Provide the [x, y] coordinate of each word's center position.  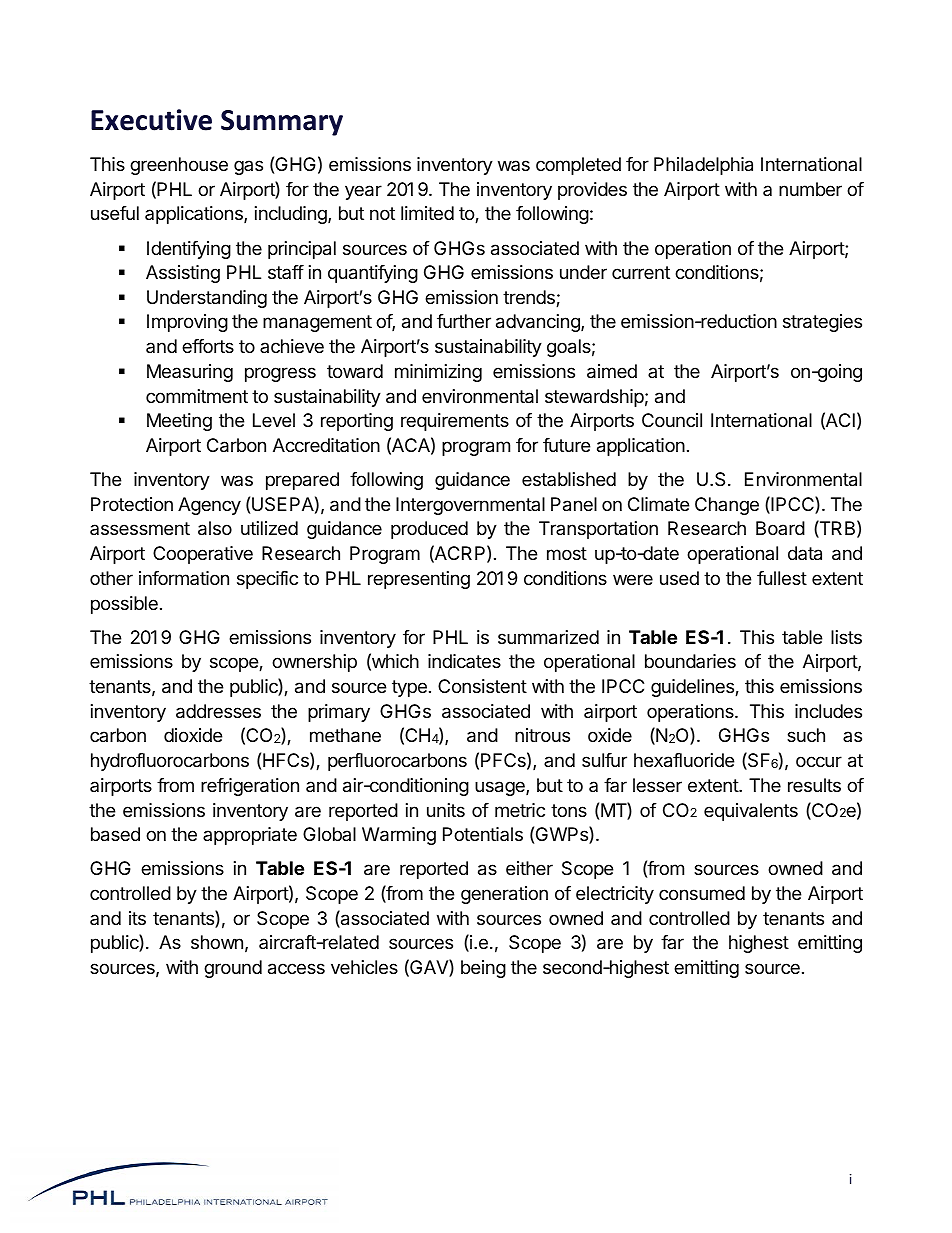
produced [429, 530]
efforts [208, 346]
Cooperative [203, 555]
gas [248, 167]
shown [217, 942]
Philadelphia [703, 166]
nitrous [542, 735]
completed [578, 166]
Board [780, 528]
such [806, 735]
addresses [218, 711]
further [464, 321]
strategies [822, 323]
